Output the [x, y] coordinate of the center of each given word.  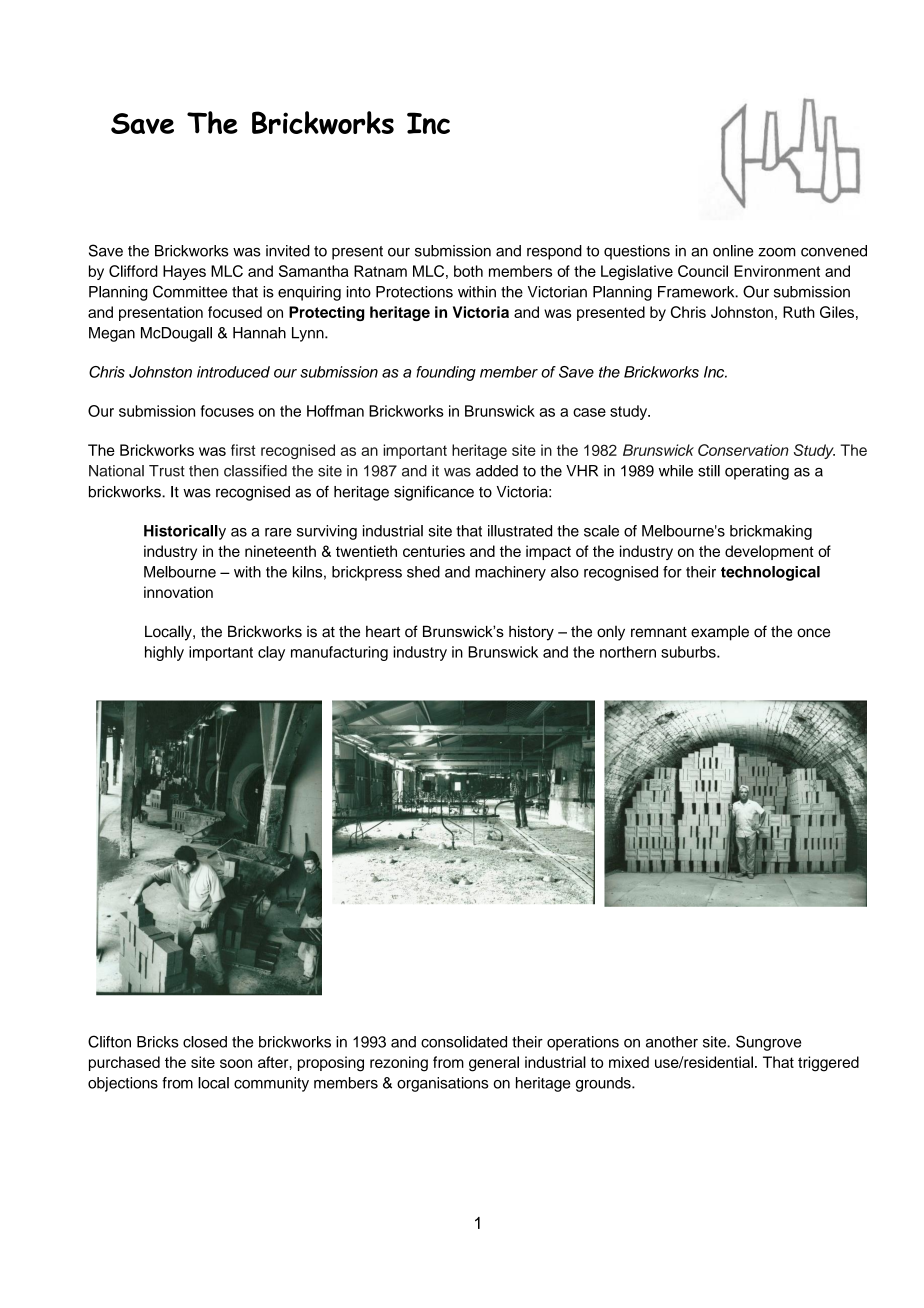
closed [205, 1042]
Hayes [184, 272]
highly [164, 653]
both [468, 271]
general [494, 1064]
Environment [777, 271]
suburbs [689, 652]
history [531, 633]
